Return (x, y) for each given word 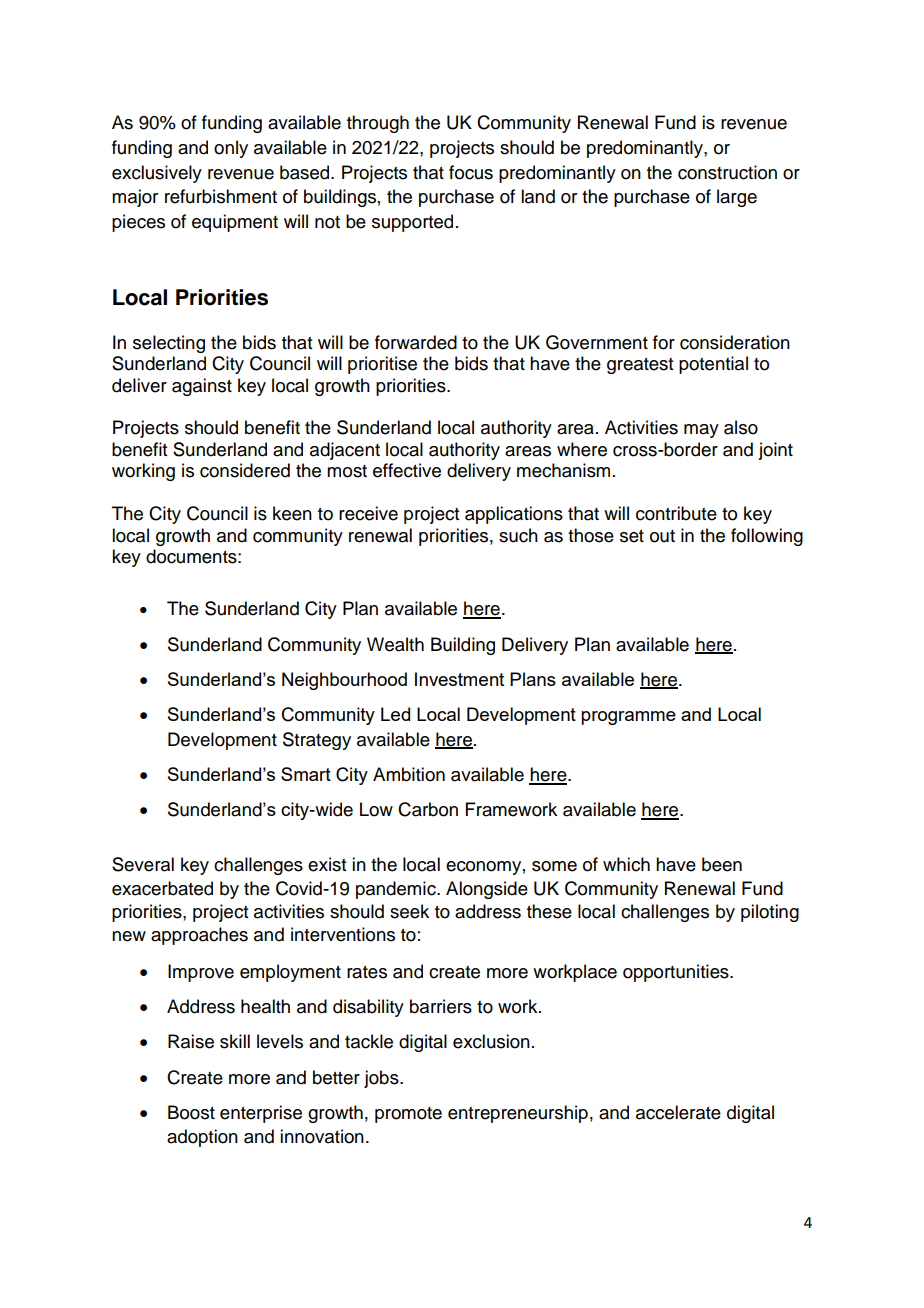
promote (408, 1115)
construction (727, 172)
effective (407, 470)
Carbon (428, 809)
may (701, 431)
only (231, 149)
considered (245, 470)
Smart (306, 774)
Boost (191, 1112)
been (722, 864)
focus (471, 172)
